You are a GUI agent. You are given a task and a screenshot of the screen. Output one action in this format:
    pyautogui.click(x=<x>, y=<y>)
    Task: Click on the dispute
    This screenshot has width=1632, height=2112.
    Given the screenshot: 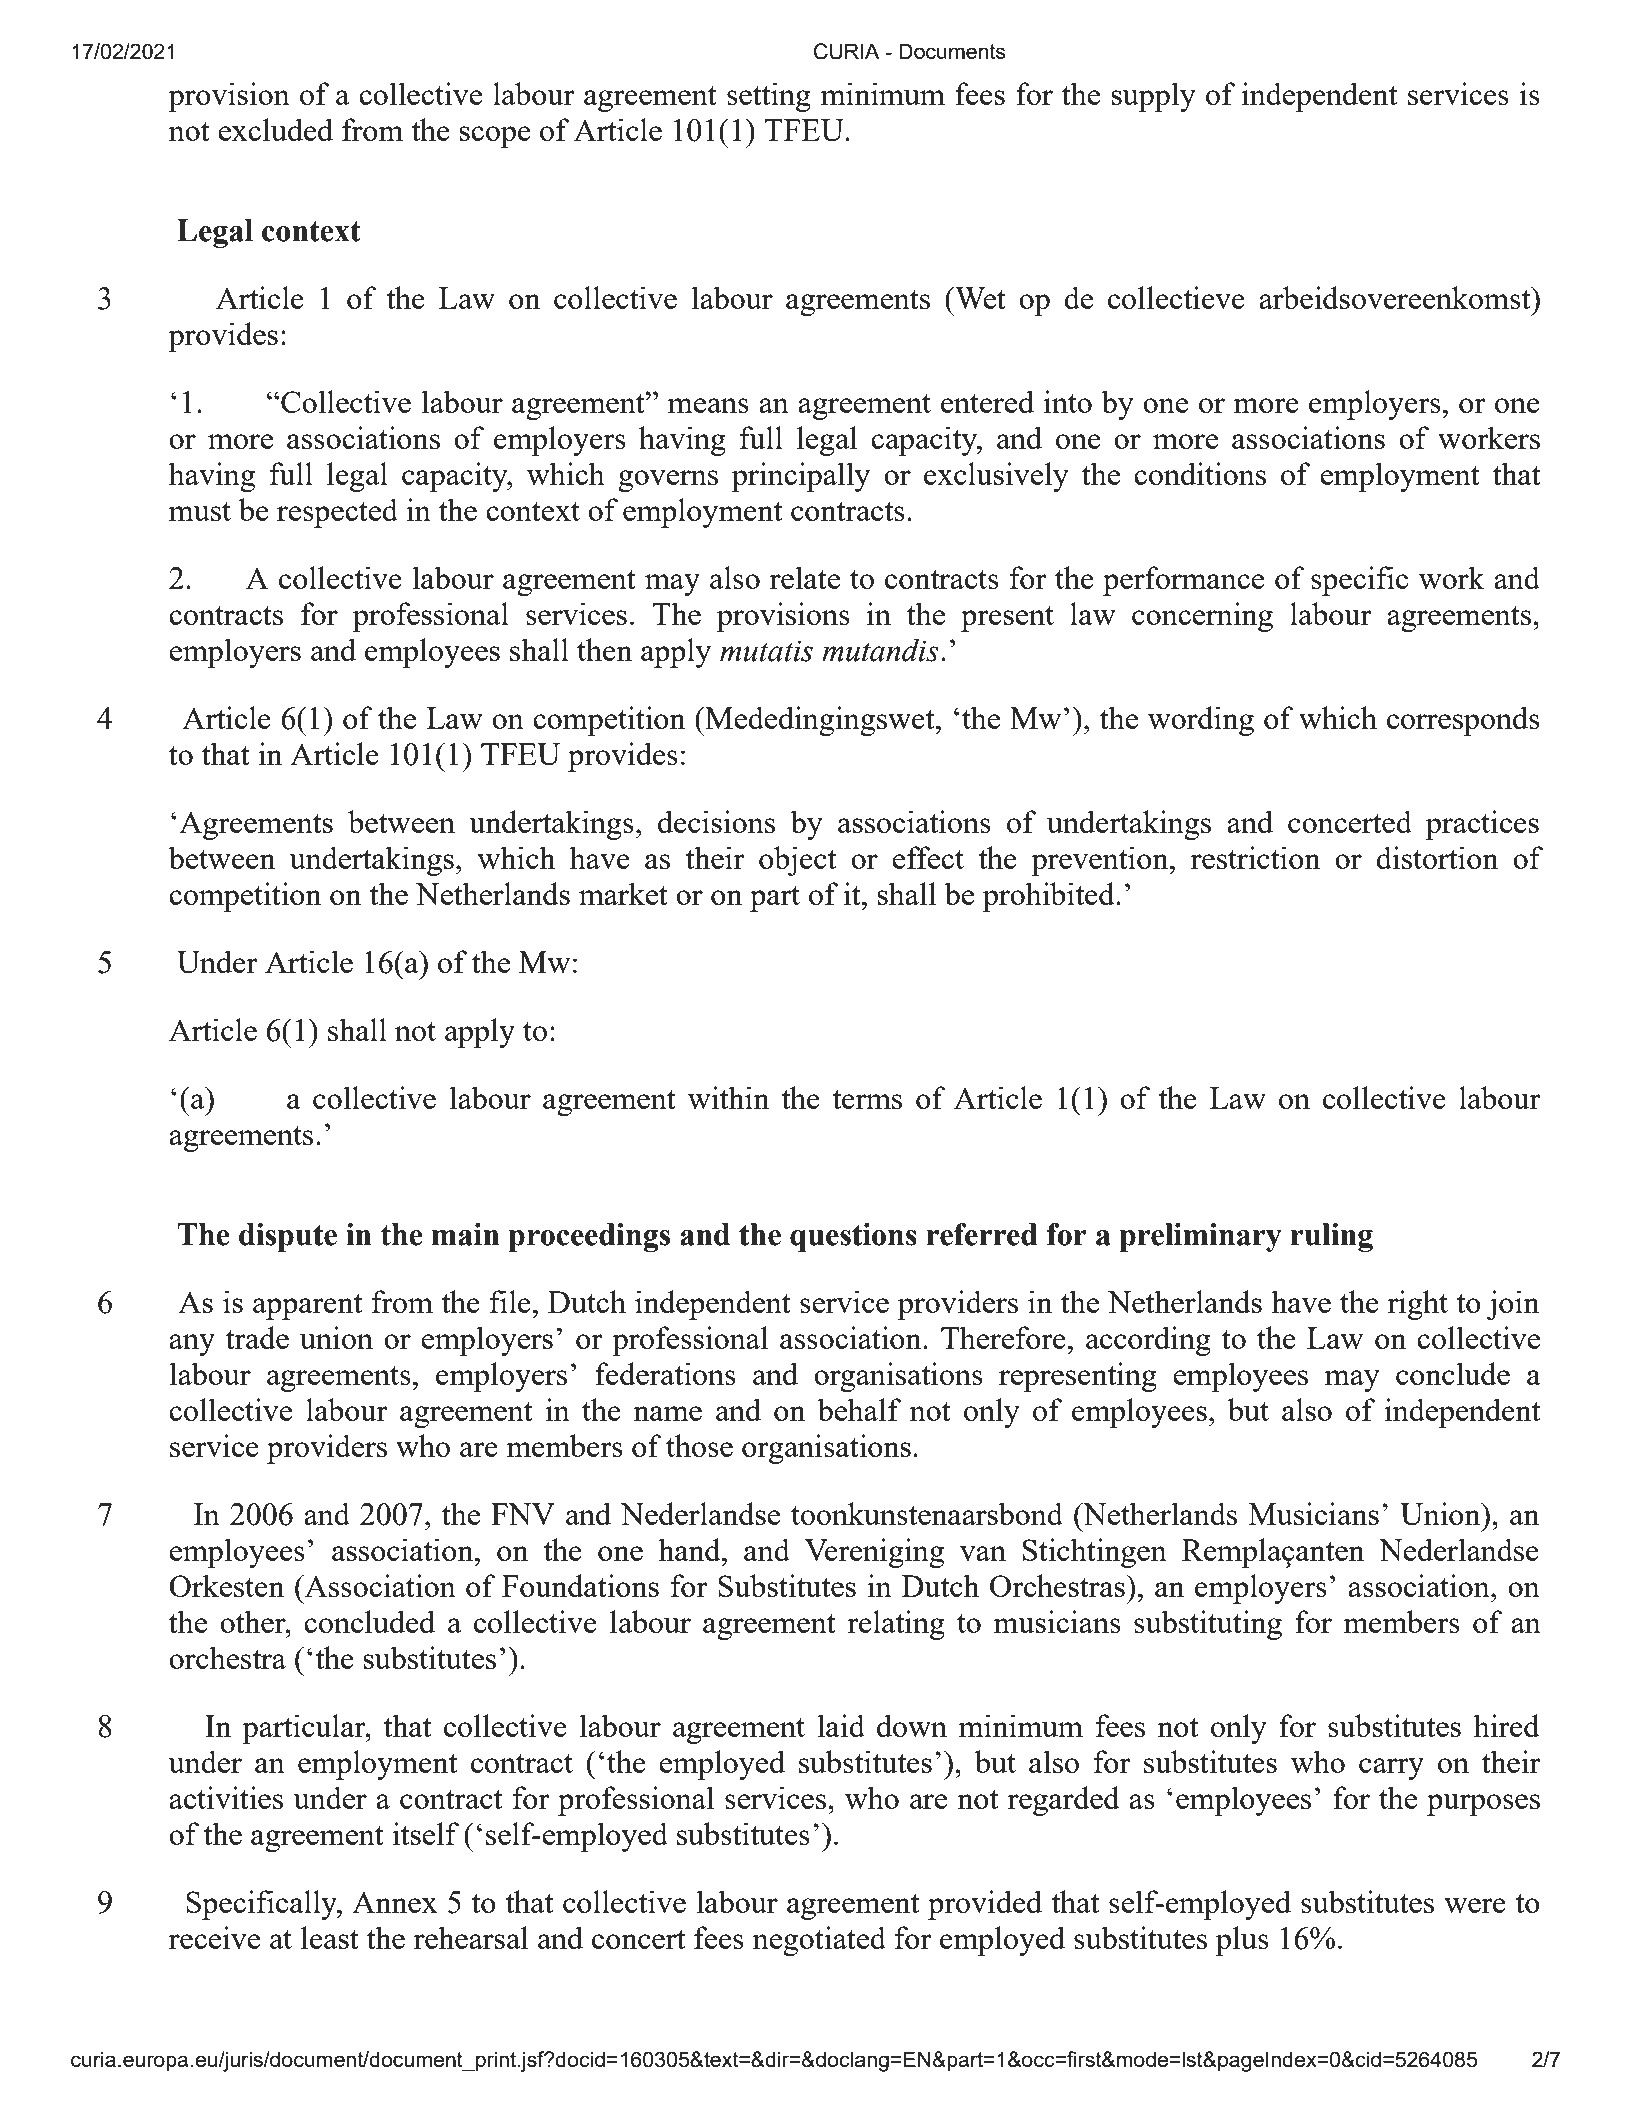 What is the action you would take?
    pyautogui.click(x=288, y=1237)
